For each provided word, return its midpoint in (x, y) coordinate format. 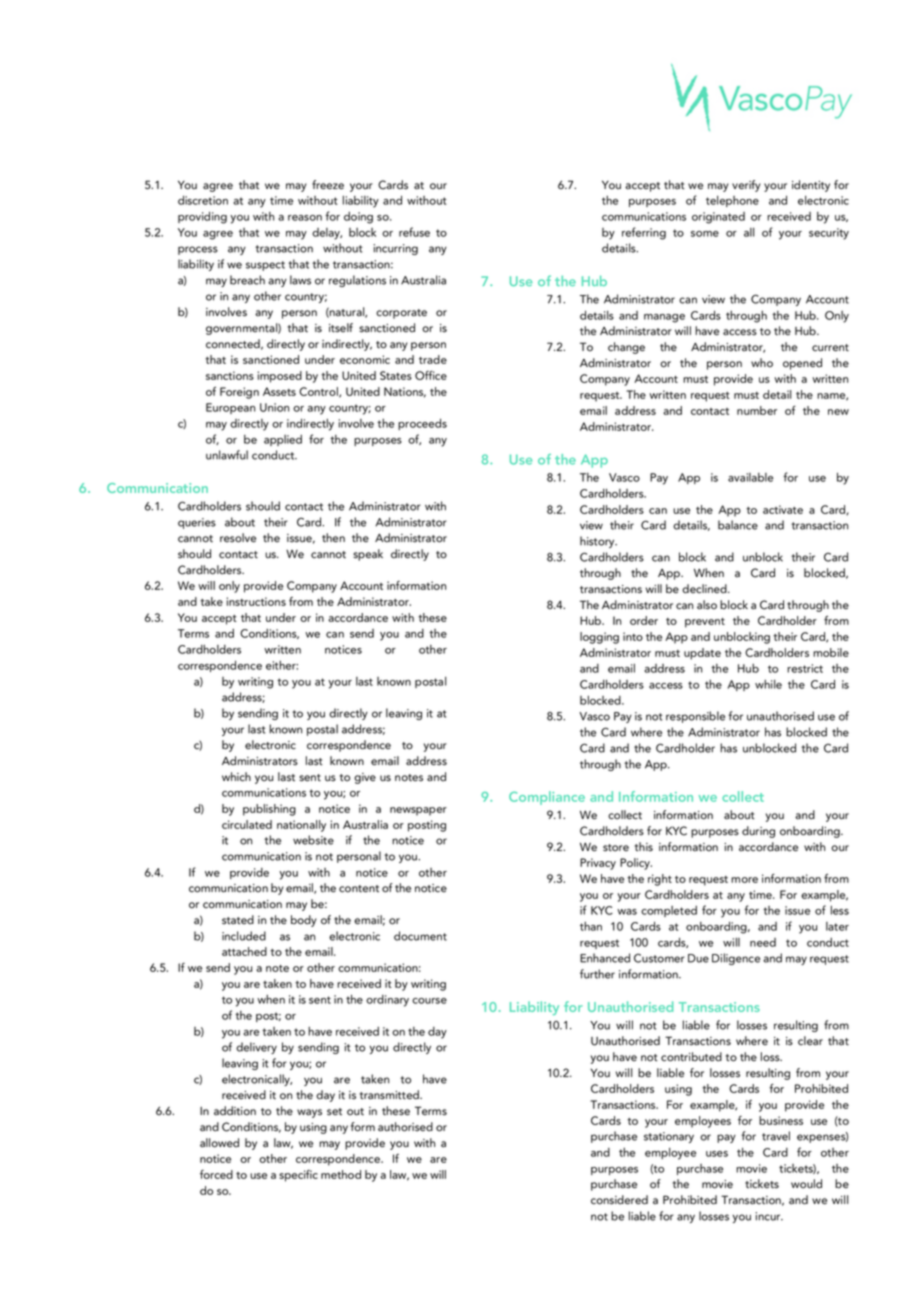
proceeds (422, 424)
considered (619, 1200)
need (763, 942)
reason (305, 218)
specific (298, 1176)
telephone (732, 201)
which (236, 777)
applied (283, 440)
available (750, 477)
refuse (414, 232)
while (768, 684)
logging (599, 638)
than (591, 926)
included (244, 936)
